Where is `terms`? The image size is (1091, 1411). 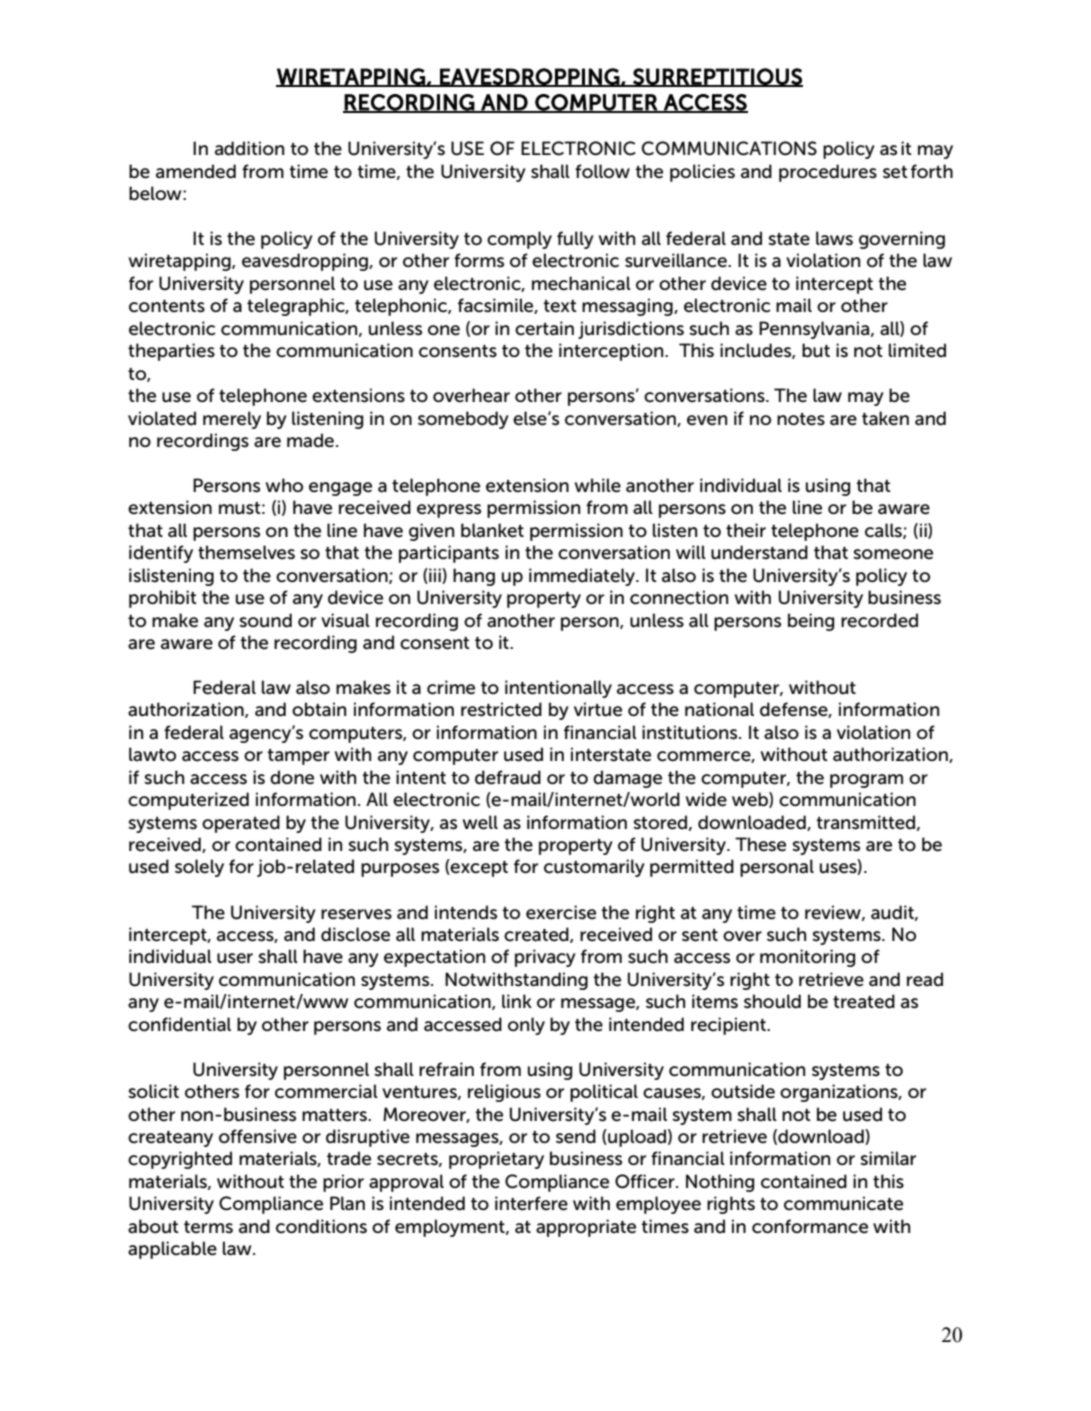
terms is located at coordinates (208, 1227).
